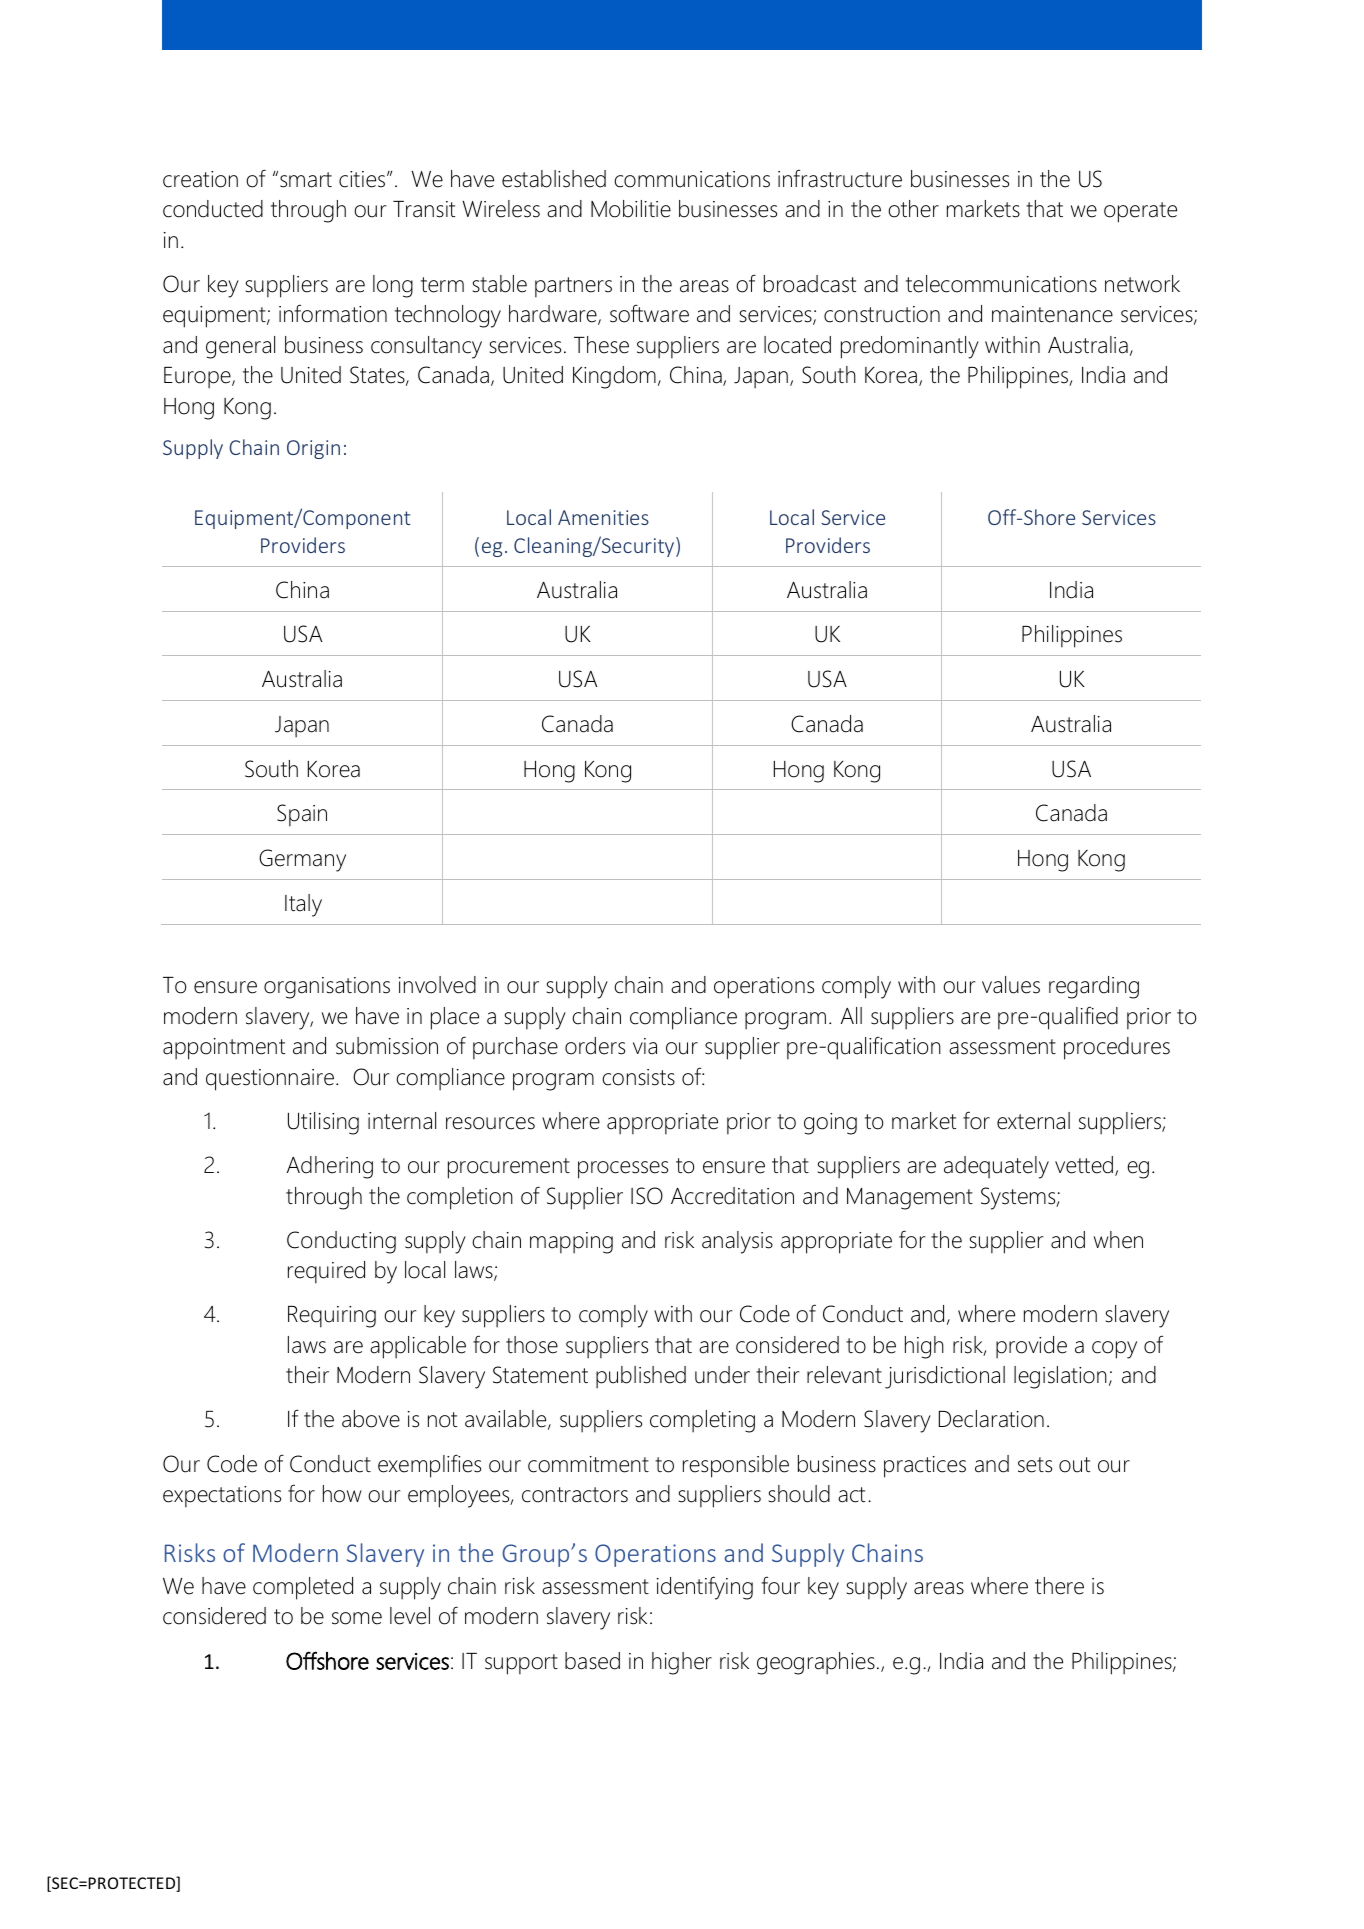 The height and width of the image is (1929, 1364). What do you see at coordinates (649, 313) in the image?
I see `software` at bounding box center [649, 313].
